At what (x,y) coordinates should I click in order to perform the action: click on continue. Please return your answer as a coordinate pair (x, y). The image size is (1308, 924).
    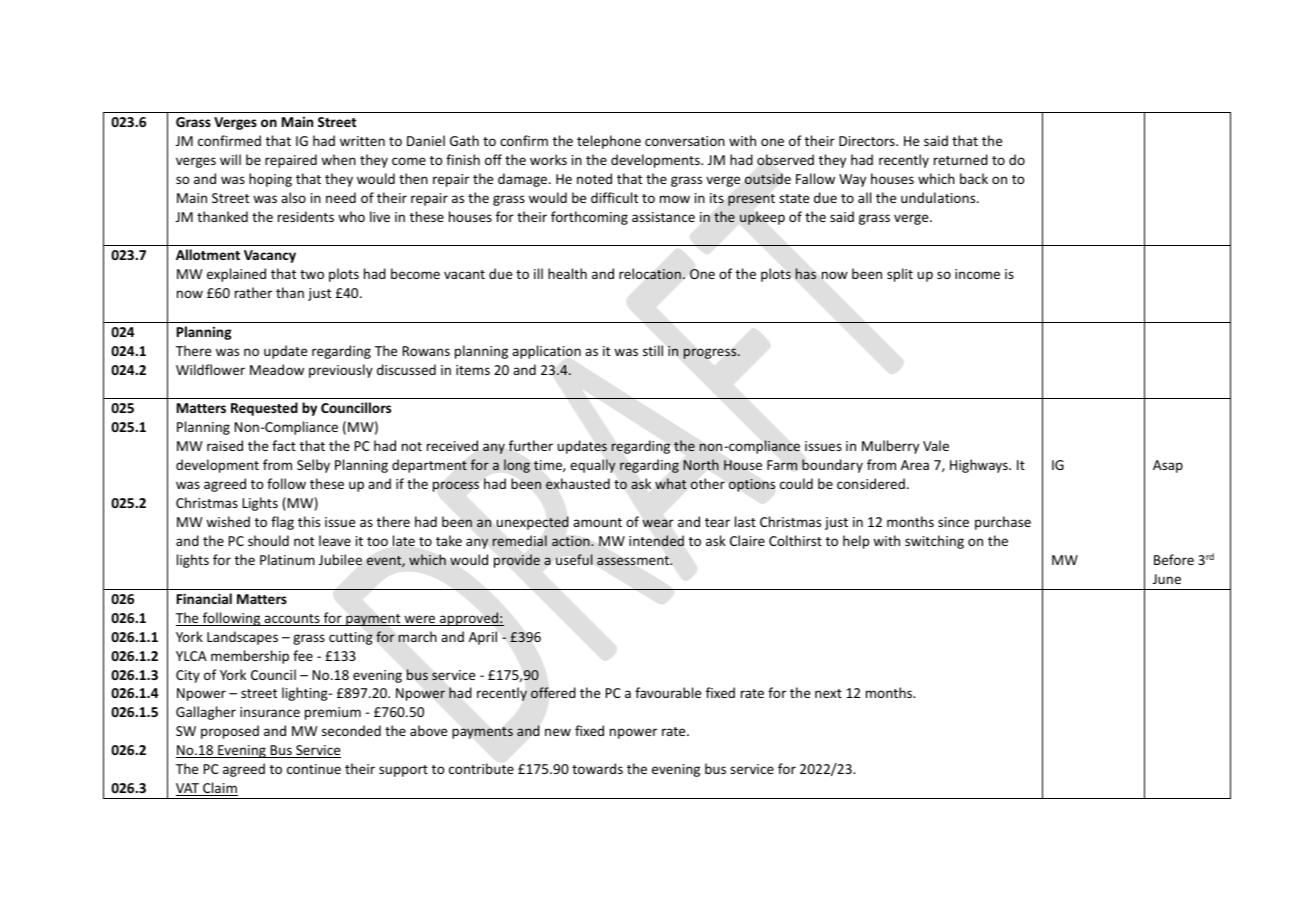
    Looking at the image, I should click on (314, 769).
